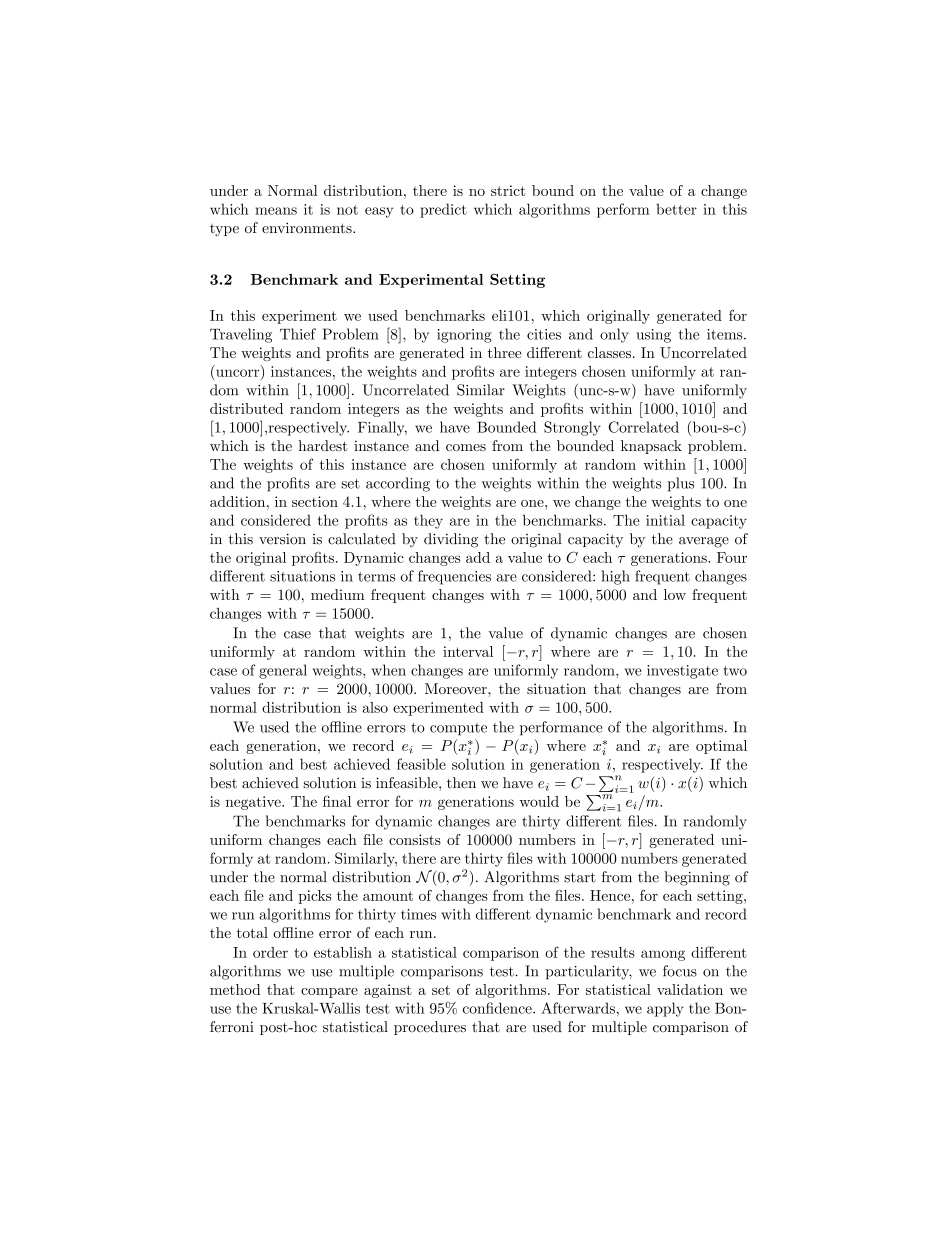  I want to click on frequencies, so click(454, 577).
